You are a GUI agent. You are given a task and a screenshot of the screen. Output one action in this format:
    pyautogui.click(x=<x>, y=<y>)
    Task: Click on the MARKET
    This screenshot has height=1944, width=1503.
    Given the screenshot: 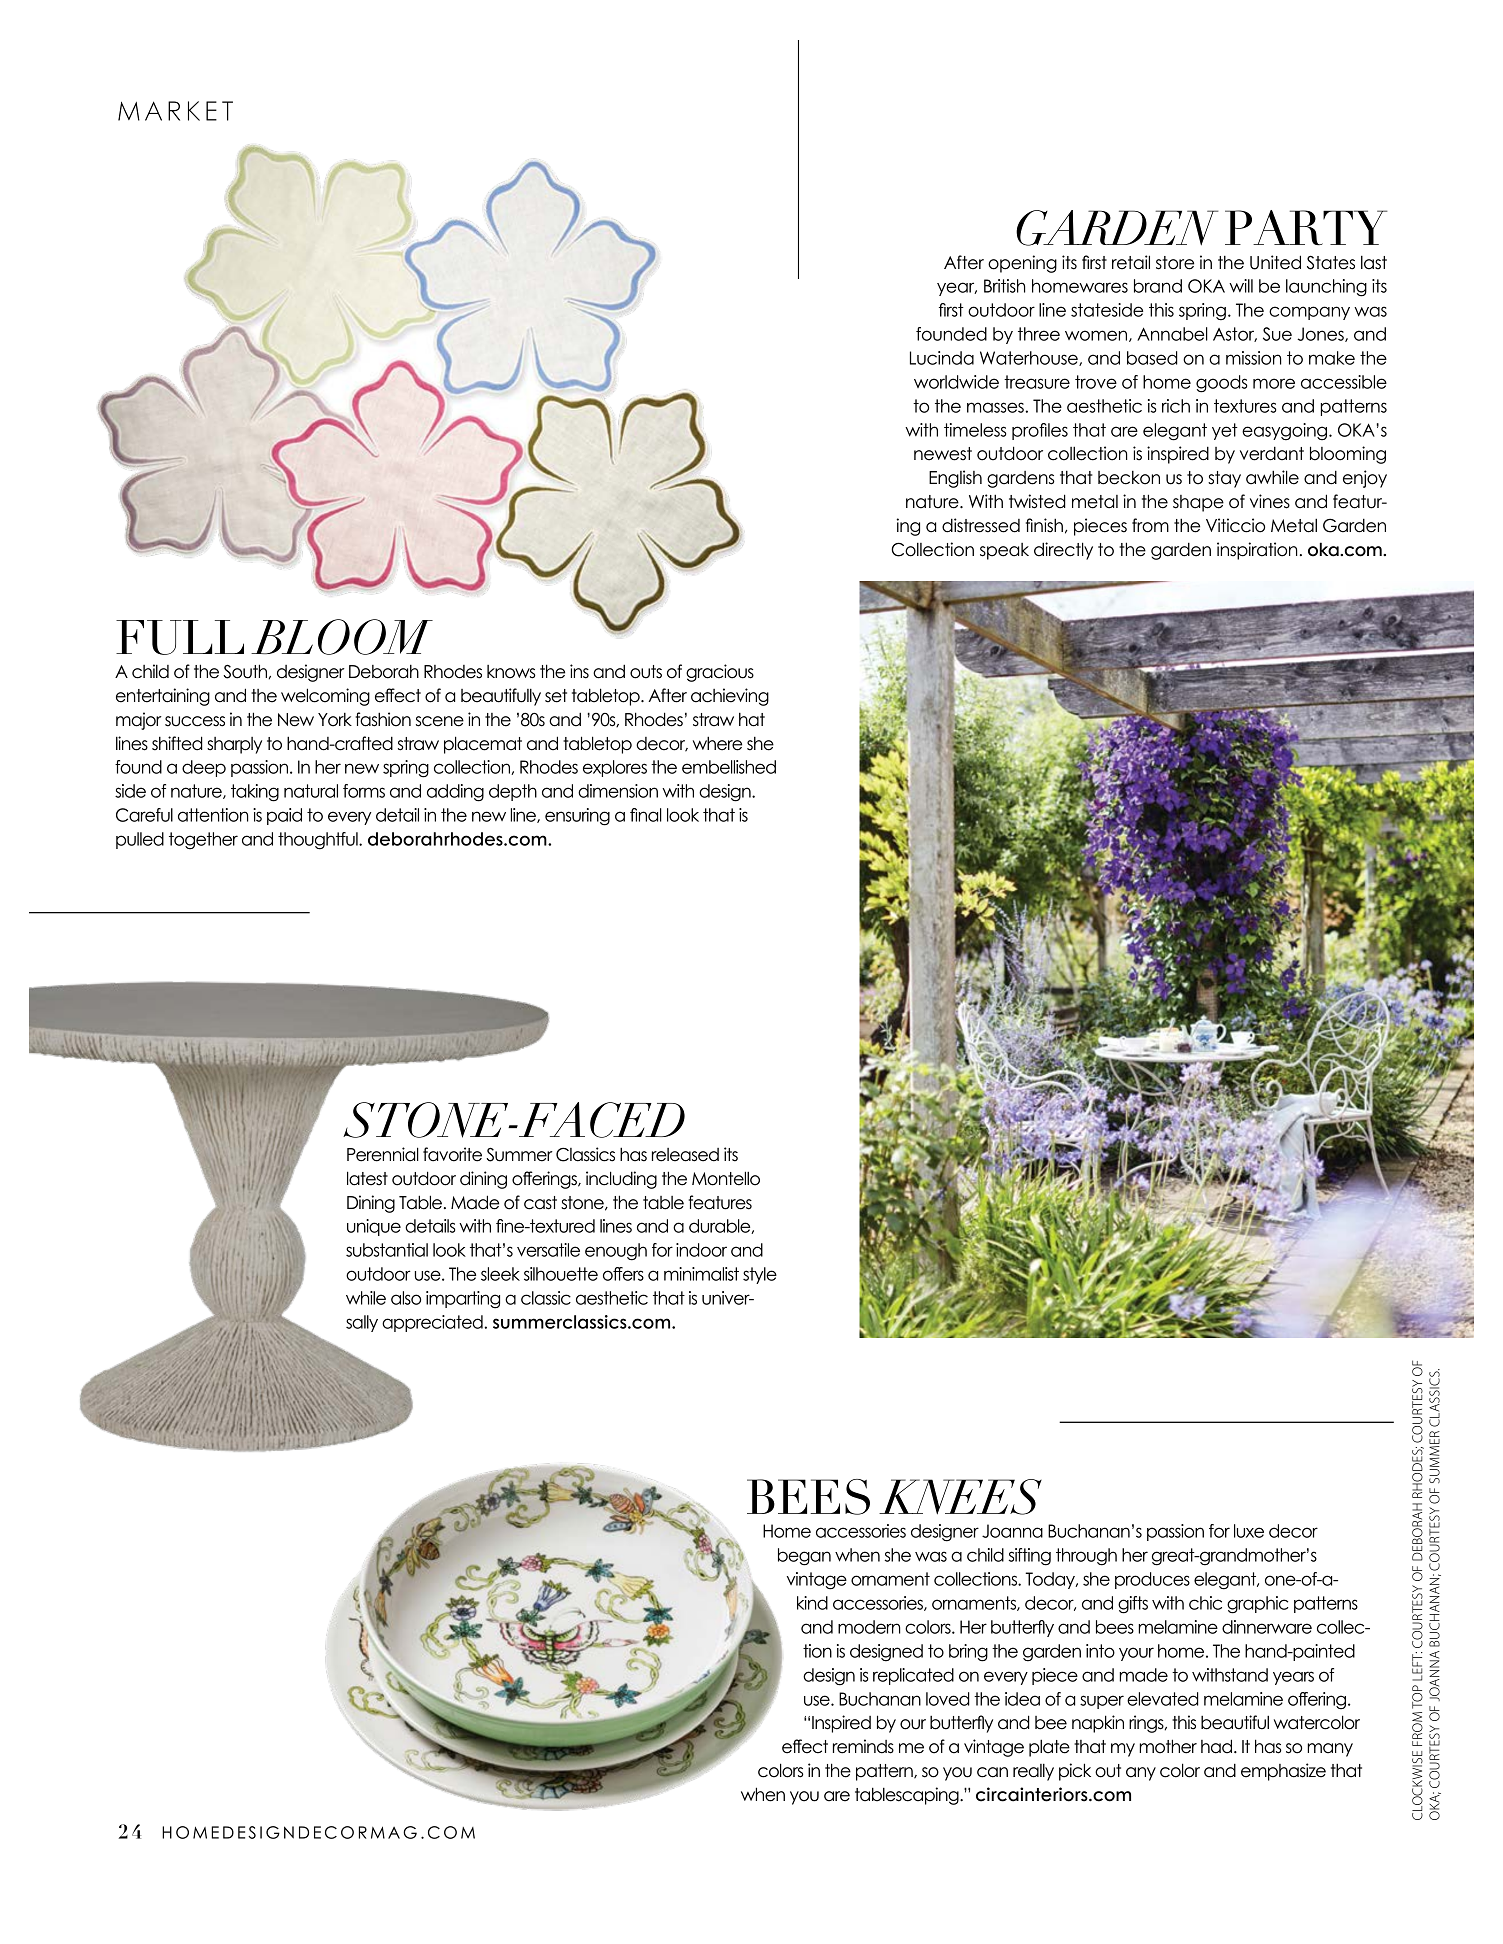 What is the action you would take?
    pyautogui.click(x=175, y=111)
